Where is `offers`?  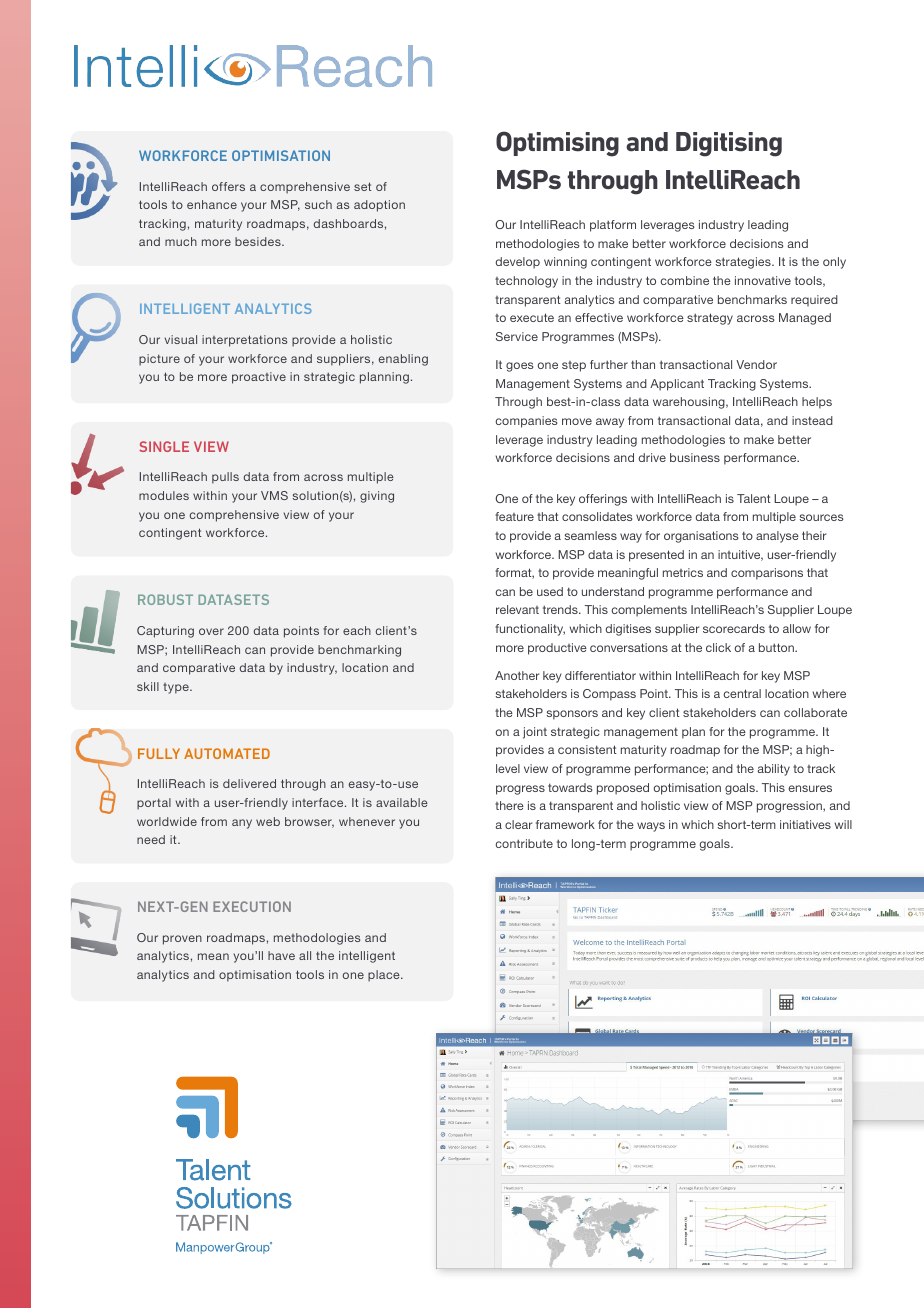
offers is located at coordinates (228, 186).
